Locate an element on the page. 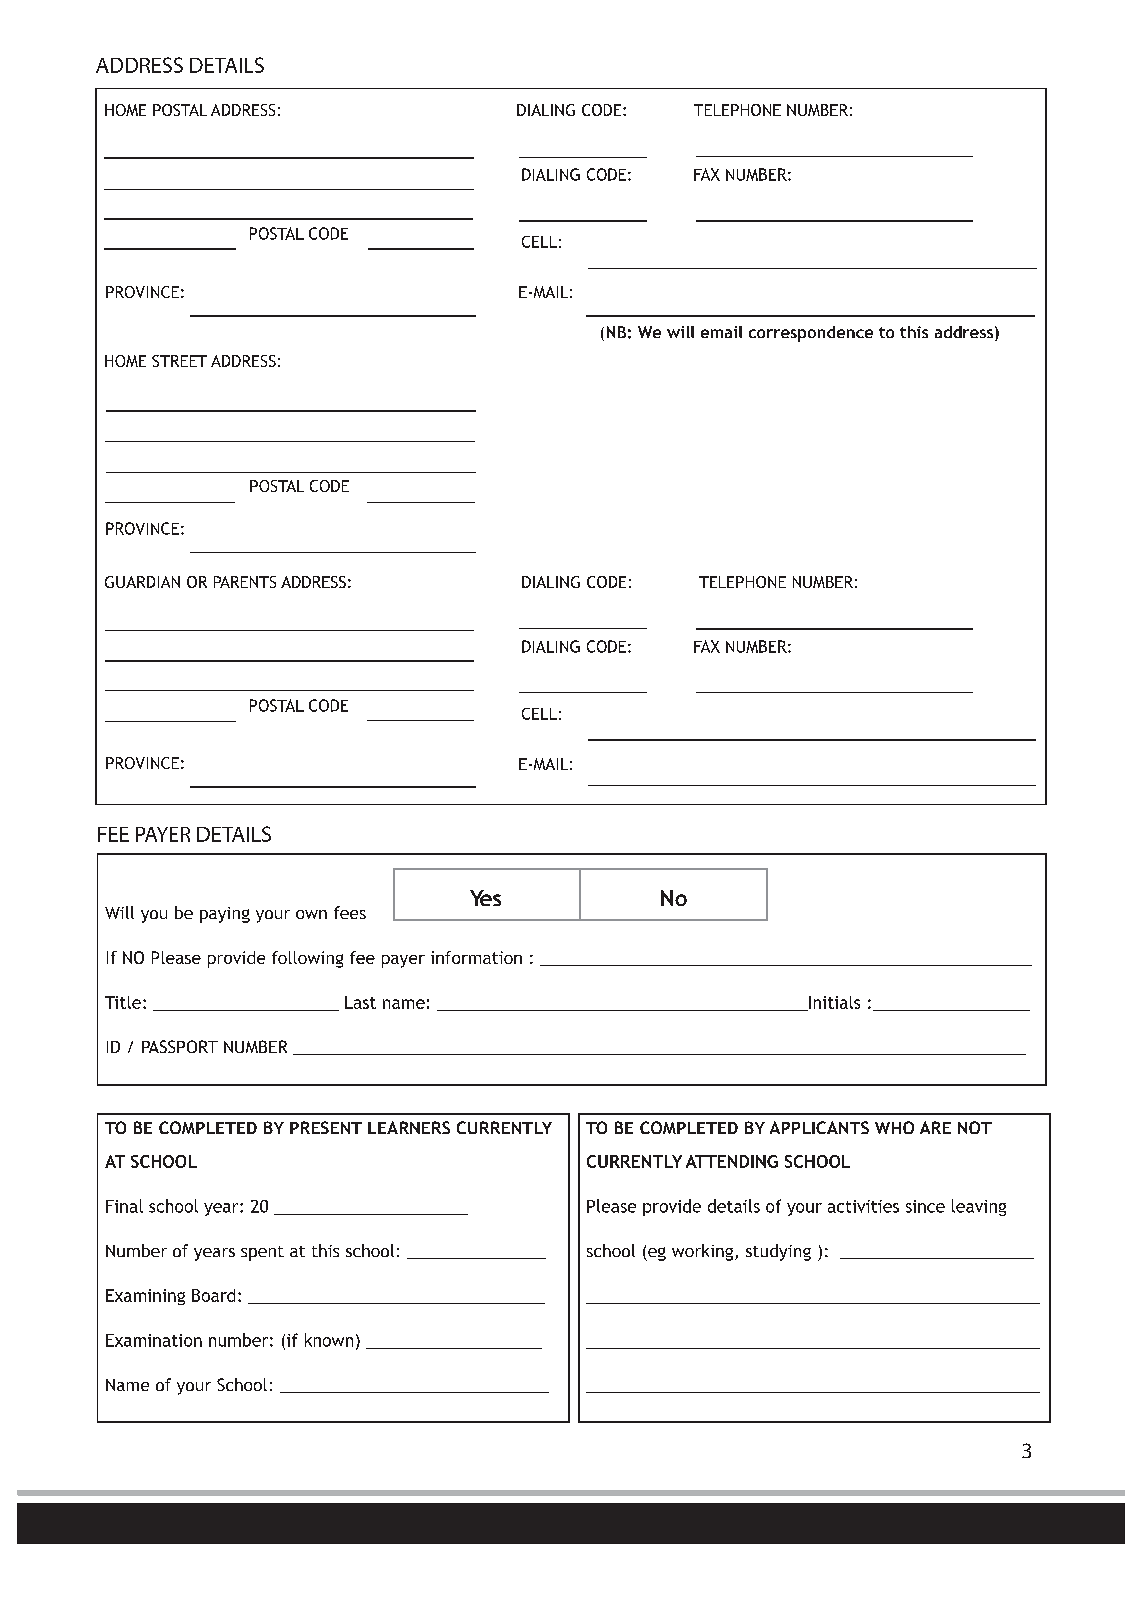 Image resolution: width=1142 pixels, height=1601 pixels. working is located at coordinates (704, 1252).
